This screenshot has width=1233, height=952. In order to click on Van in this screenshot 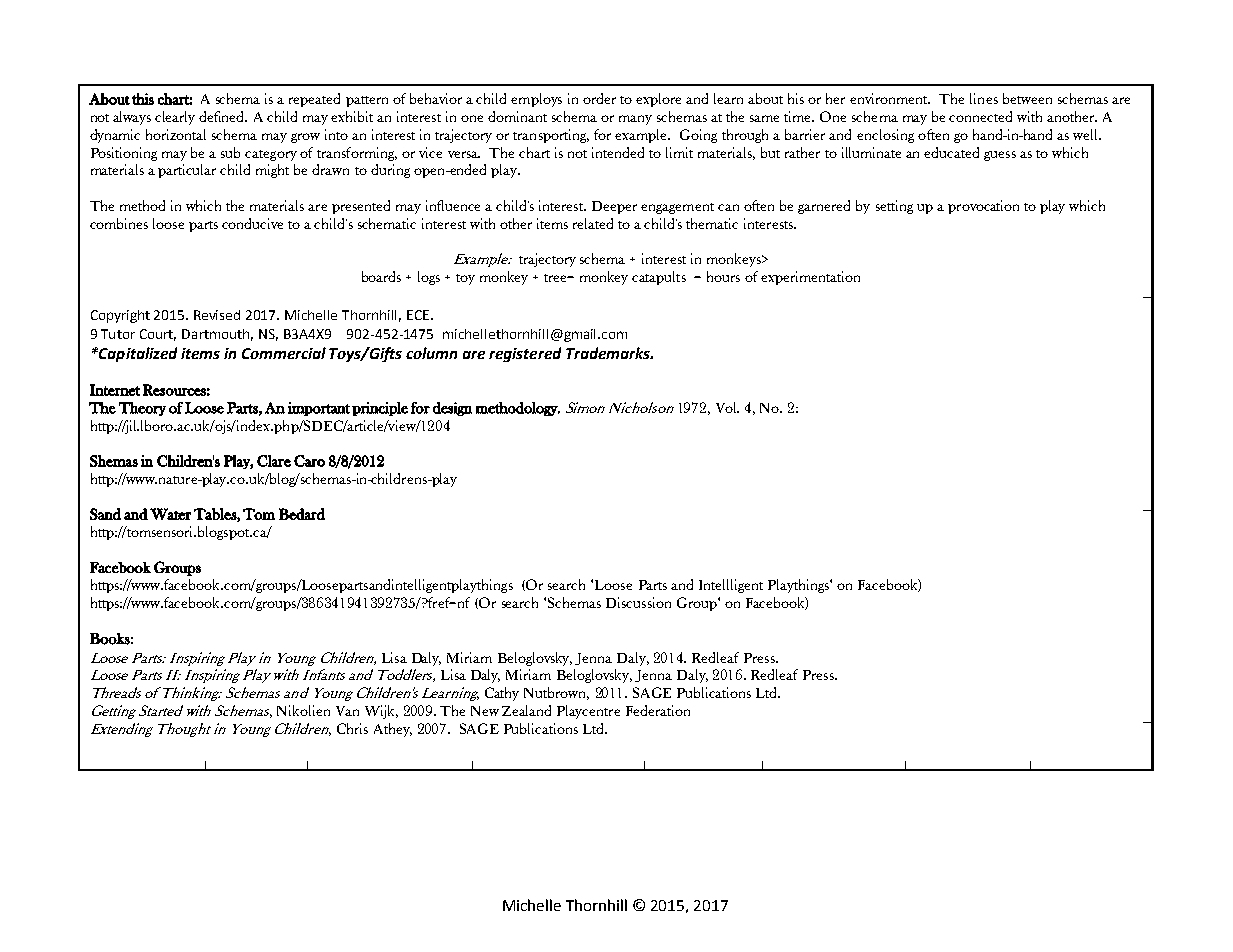, I will do `click(347, 711)`.
